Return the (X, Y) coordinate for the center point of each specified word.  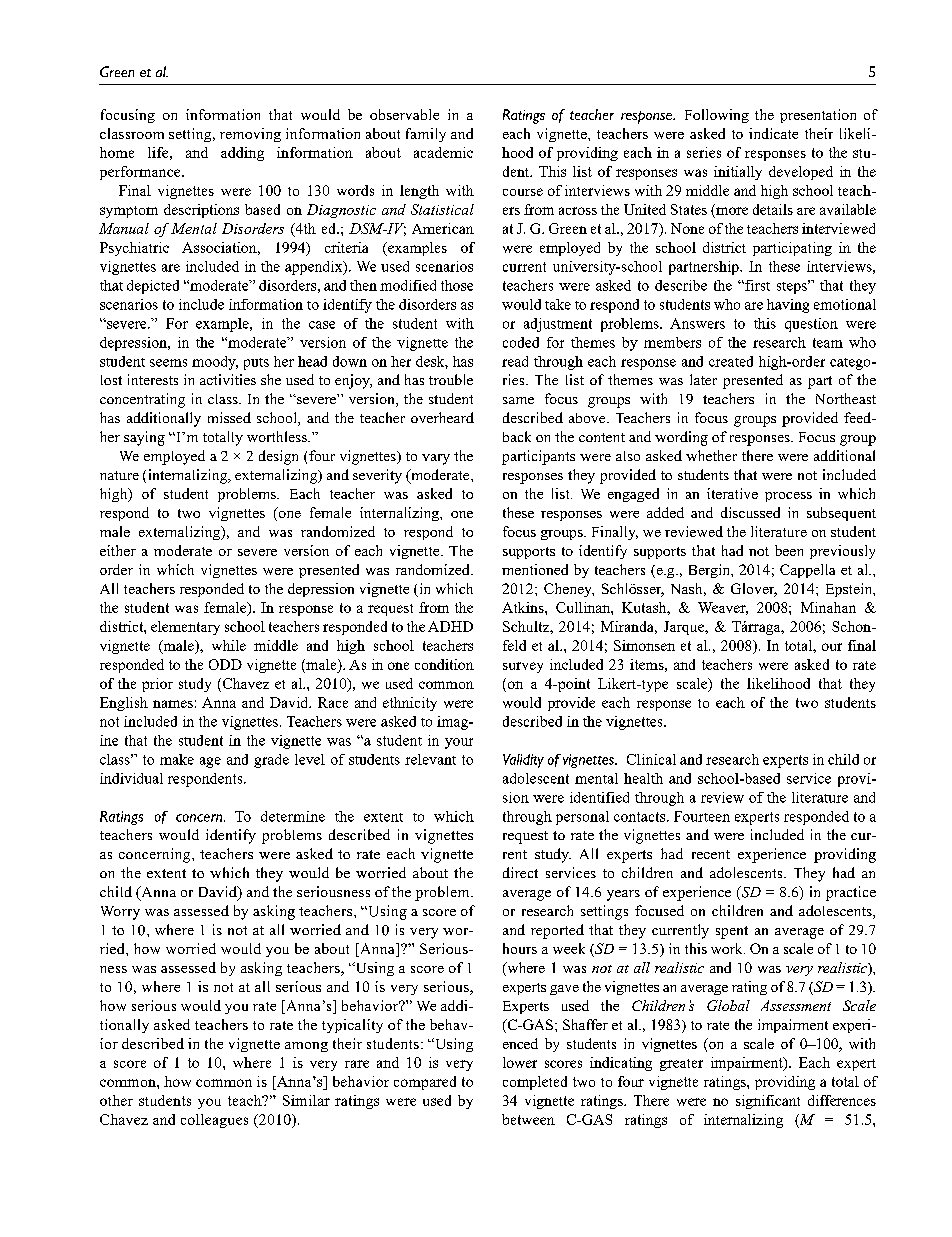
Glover (754, 590)
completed (535, 1083)
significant (768, 1102)
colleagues (214, 1121)
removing (250, 135)
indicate (773, 133)
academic (443, 152)
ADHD (450, 626)
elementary (185, 628)
